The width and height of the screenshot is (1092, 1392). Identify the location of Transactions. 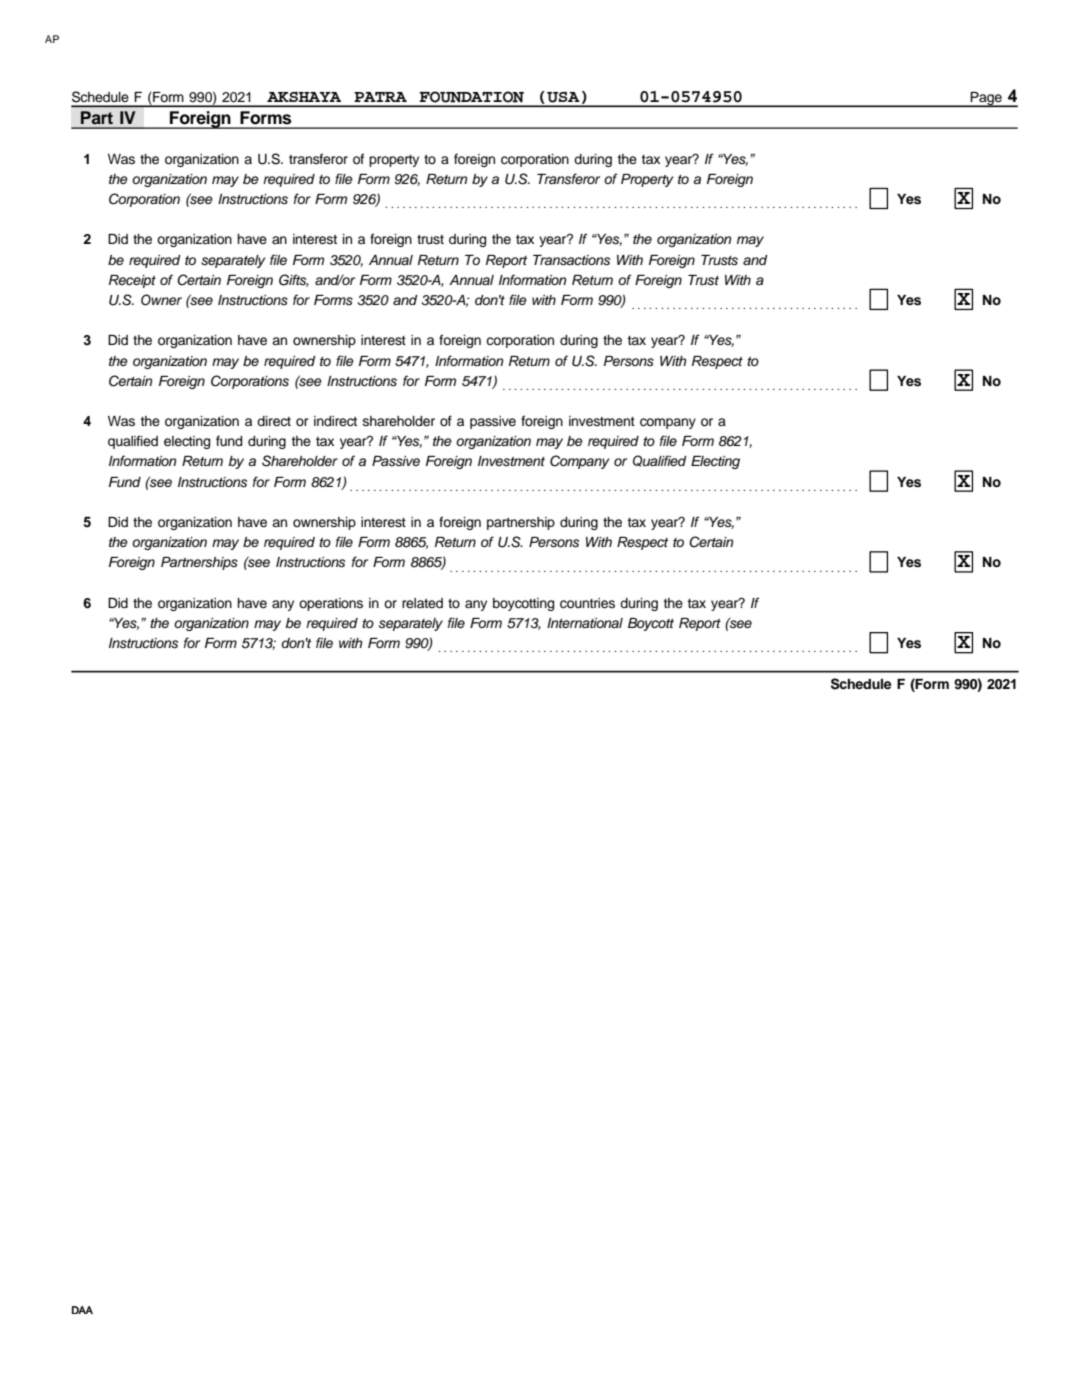
(571, 260).
